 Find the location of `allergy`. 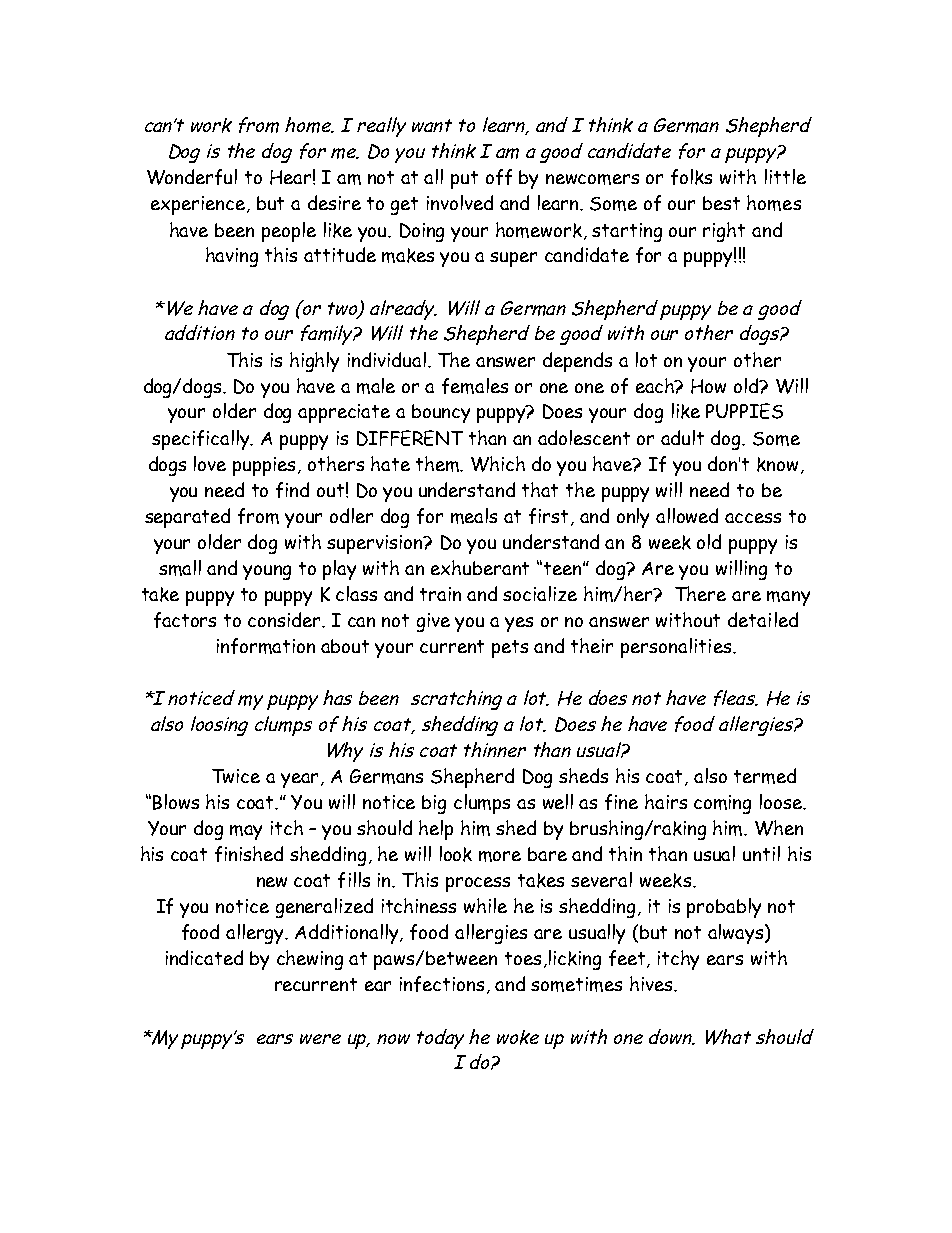

allergy is located at coordinates (256, 934).
